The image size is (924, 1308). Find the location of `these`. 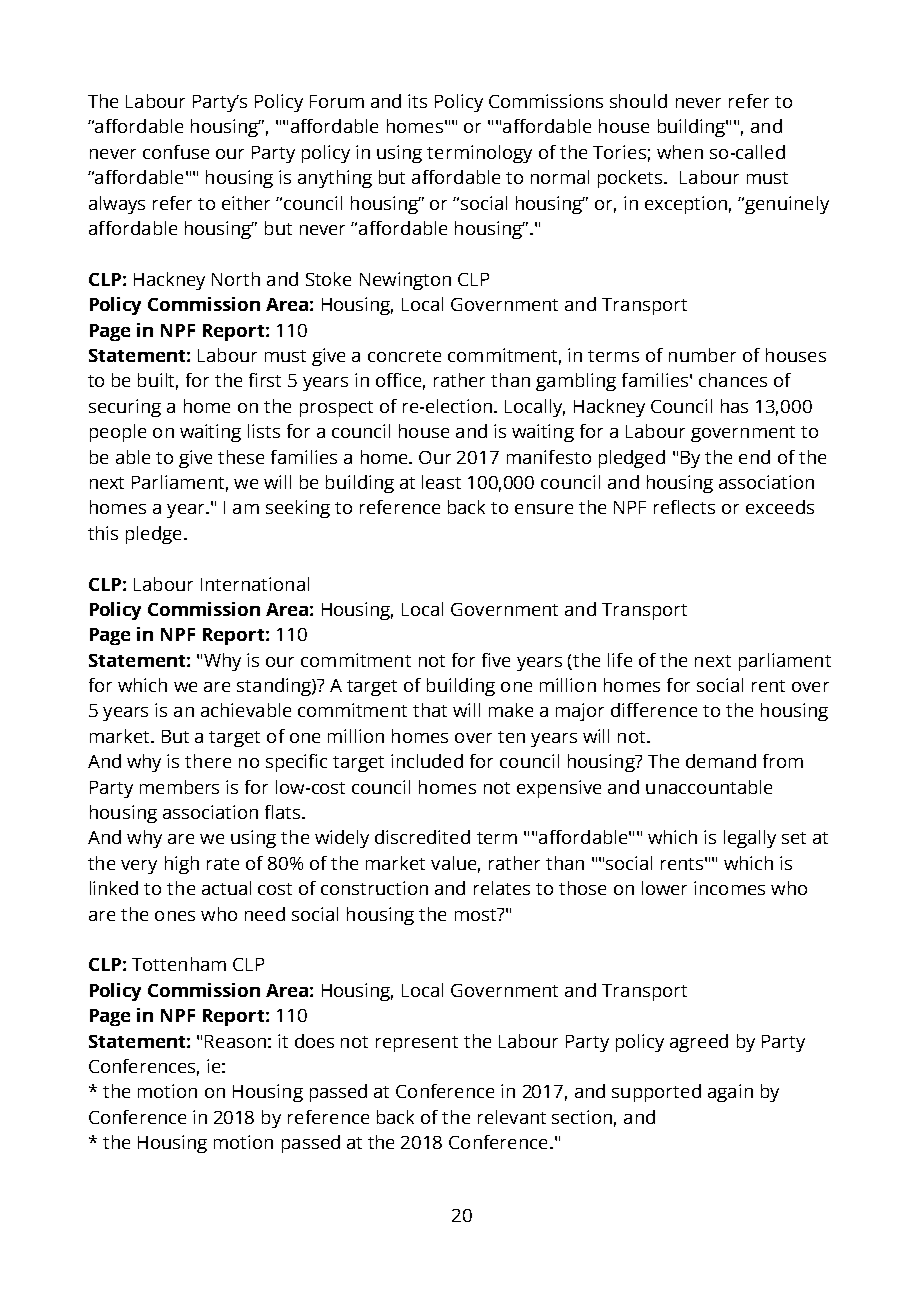

these is located at coordinates (241, 457).
